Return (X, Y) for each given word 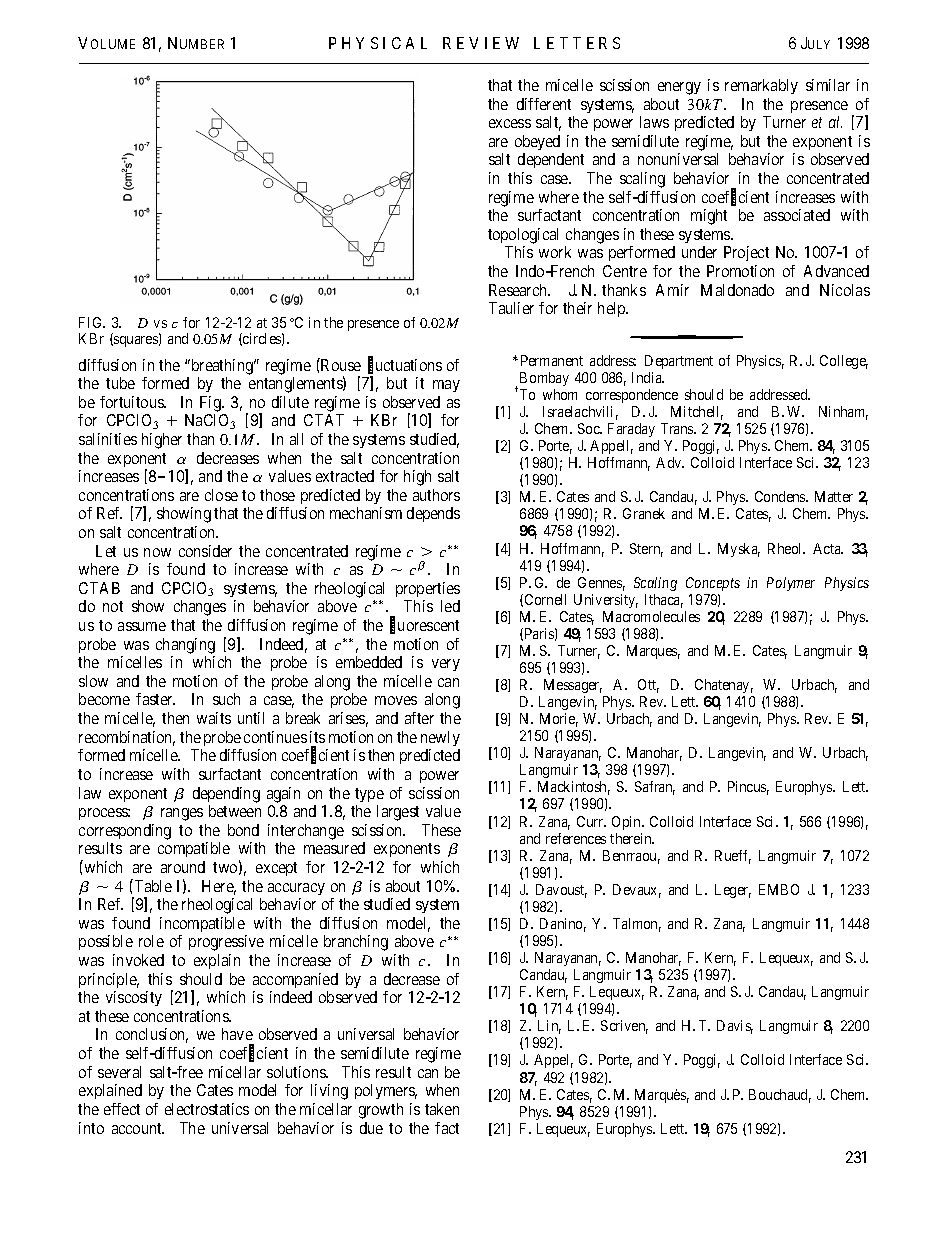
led (450, 606)
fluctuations (405, 365)
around (183, 867)
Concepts (713, 584)
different (544, 104)
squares (136, 341)
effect (122, 1109)
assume (142, 626)
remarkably (761, 86)
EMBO (779, 889)
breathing (222, 367)
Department (679, 362)
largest (398, 813)
